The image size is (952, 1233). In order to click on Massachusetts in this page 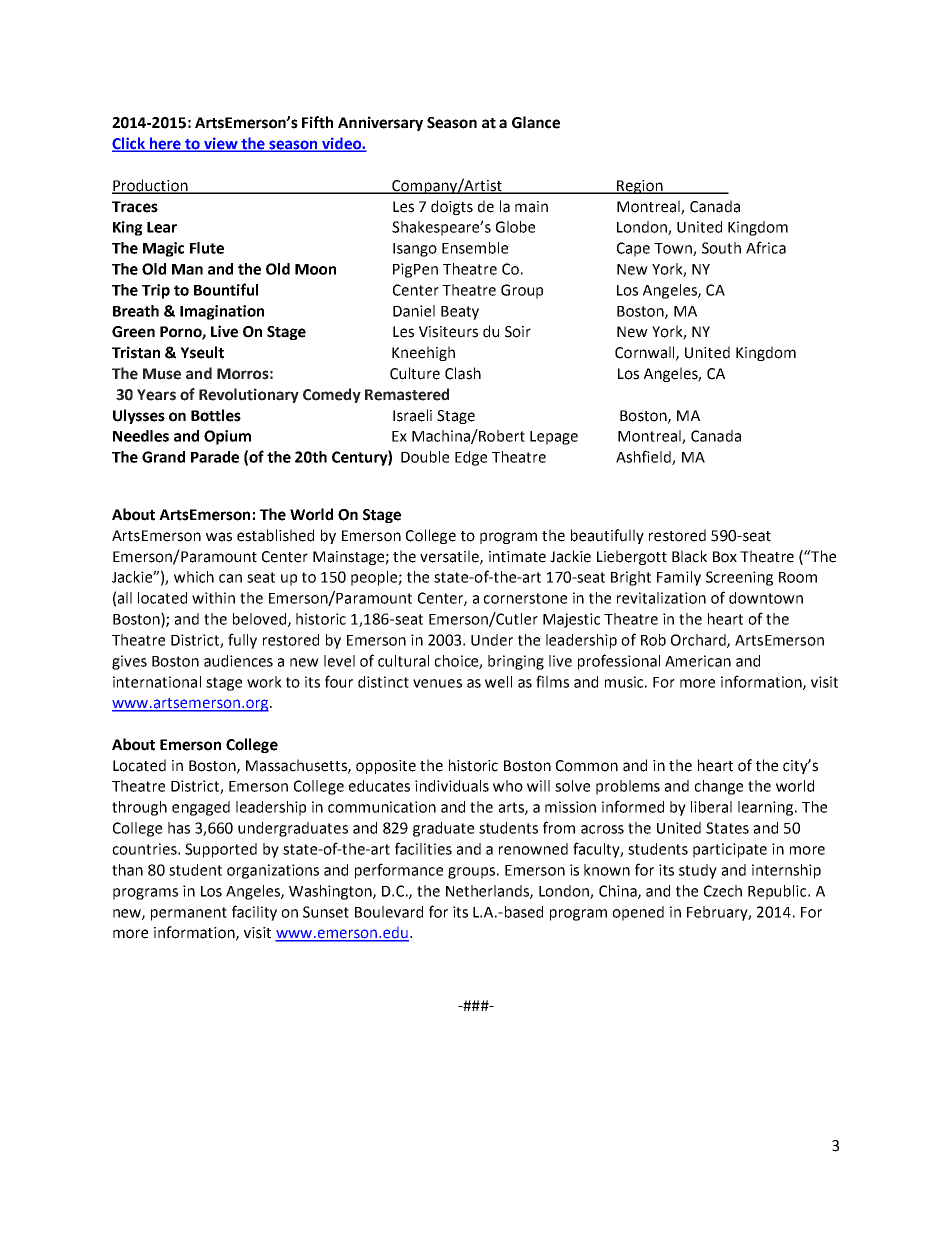, I will do `click(297, 766)`.
